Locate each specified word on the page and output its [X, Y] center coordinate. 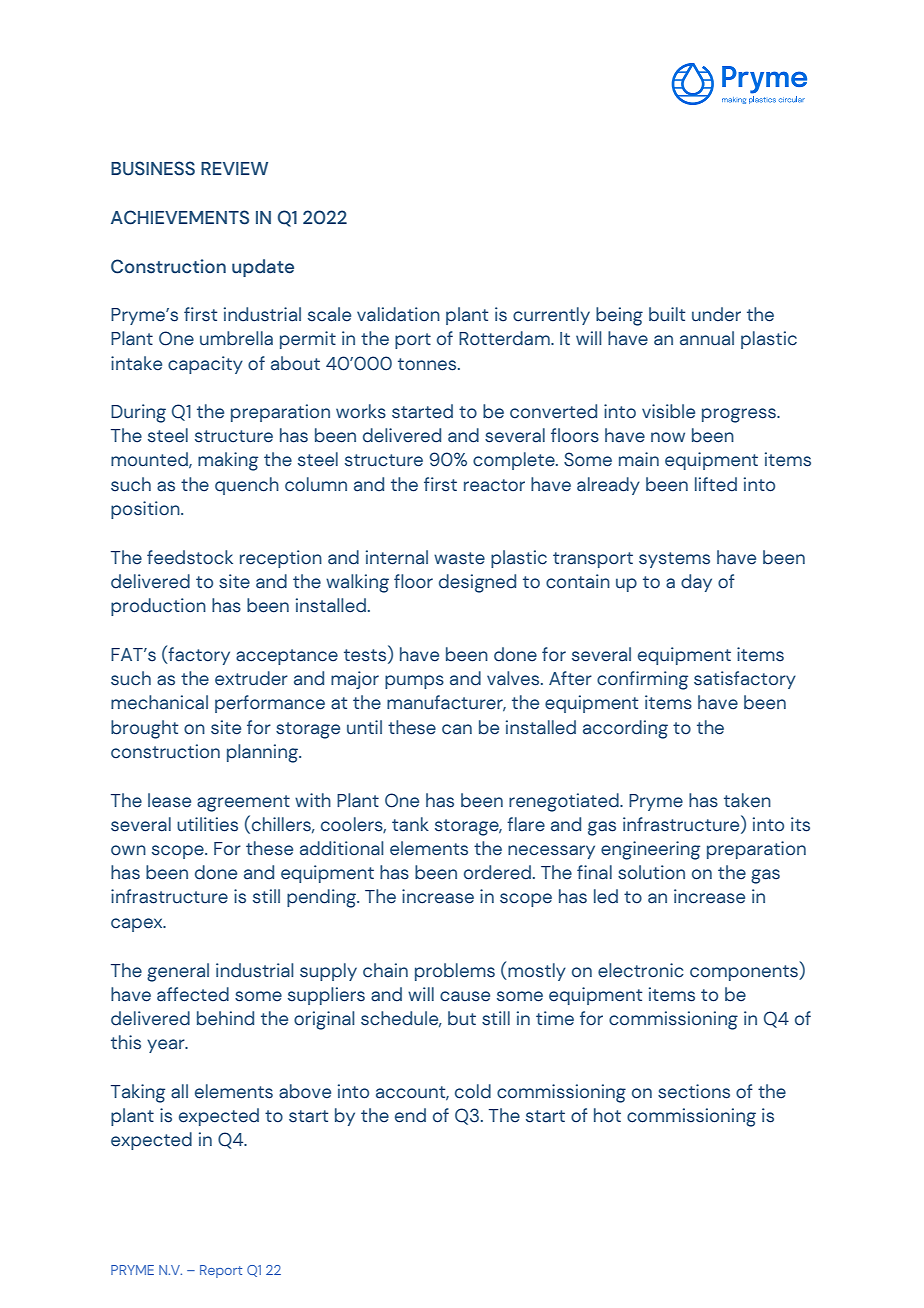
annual [707, 338]
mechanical [159, 702]
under [716, 314]
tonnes [428, 364]
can [457, 729]
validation [398, 314]
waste [459, 558]
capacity [205, 365]
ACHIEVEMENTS [180, 217]
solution [651, 872]
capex [138, 925]
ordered [497, 872]
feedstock [190, 557]
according [625, 729]
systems [674, 560]
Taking [138, 1093]
